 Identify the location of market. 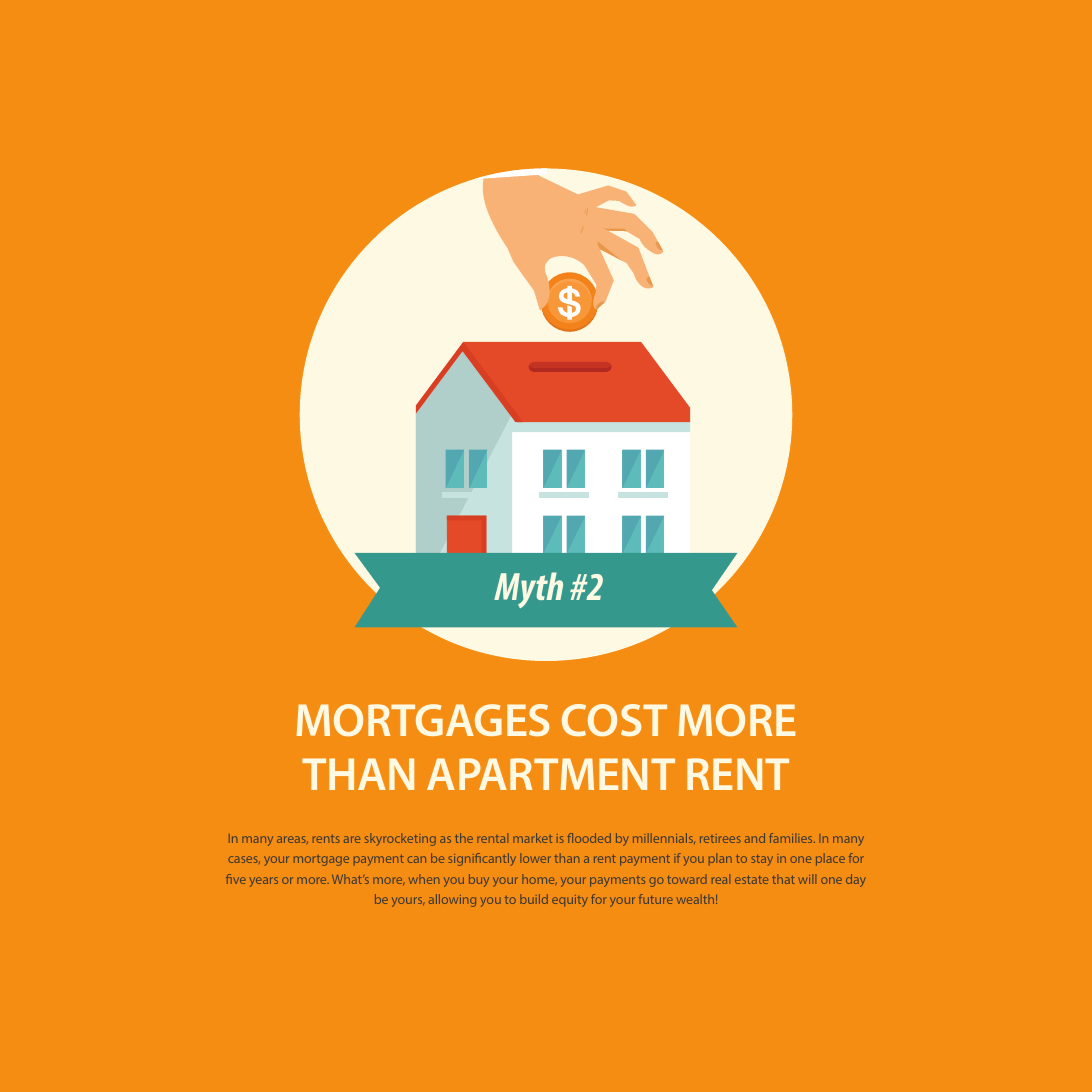
(532, 838).
